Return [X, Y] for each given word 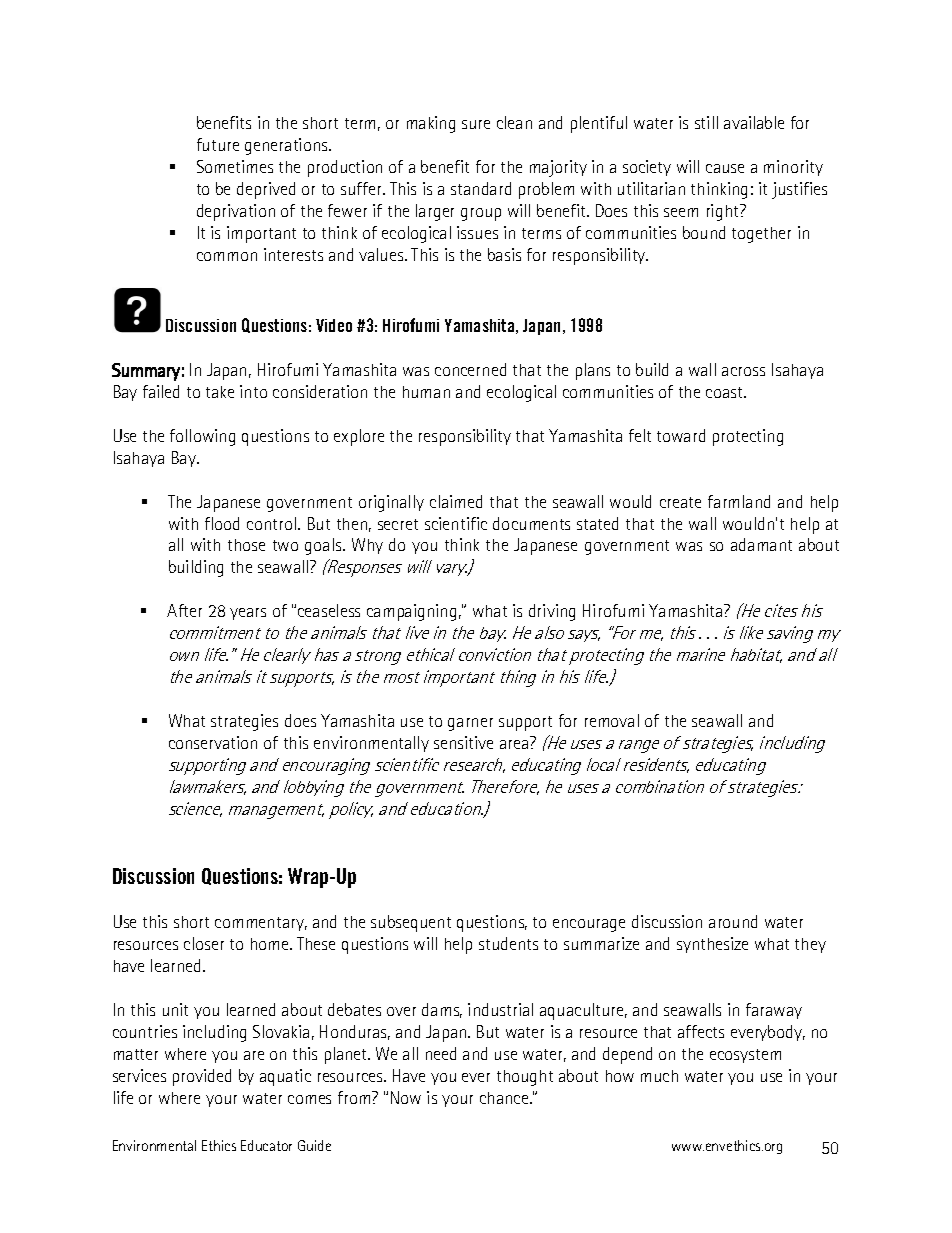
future [218, 144]
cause [725, 168]
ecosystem [745, 1056]
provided [202, 1077]
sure [476, 124]
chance [505, 1098]
